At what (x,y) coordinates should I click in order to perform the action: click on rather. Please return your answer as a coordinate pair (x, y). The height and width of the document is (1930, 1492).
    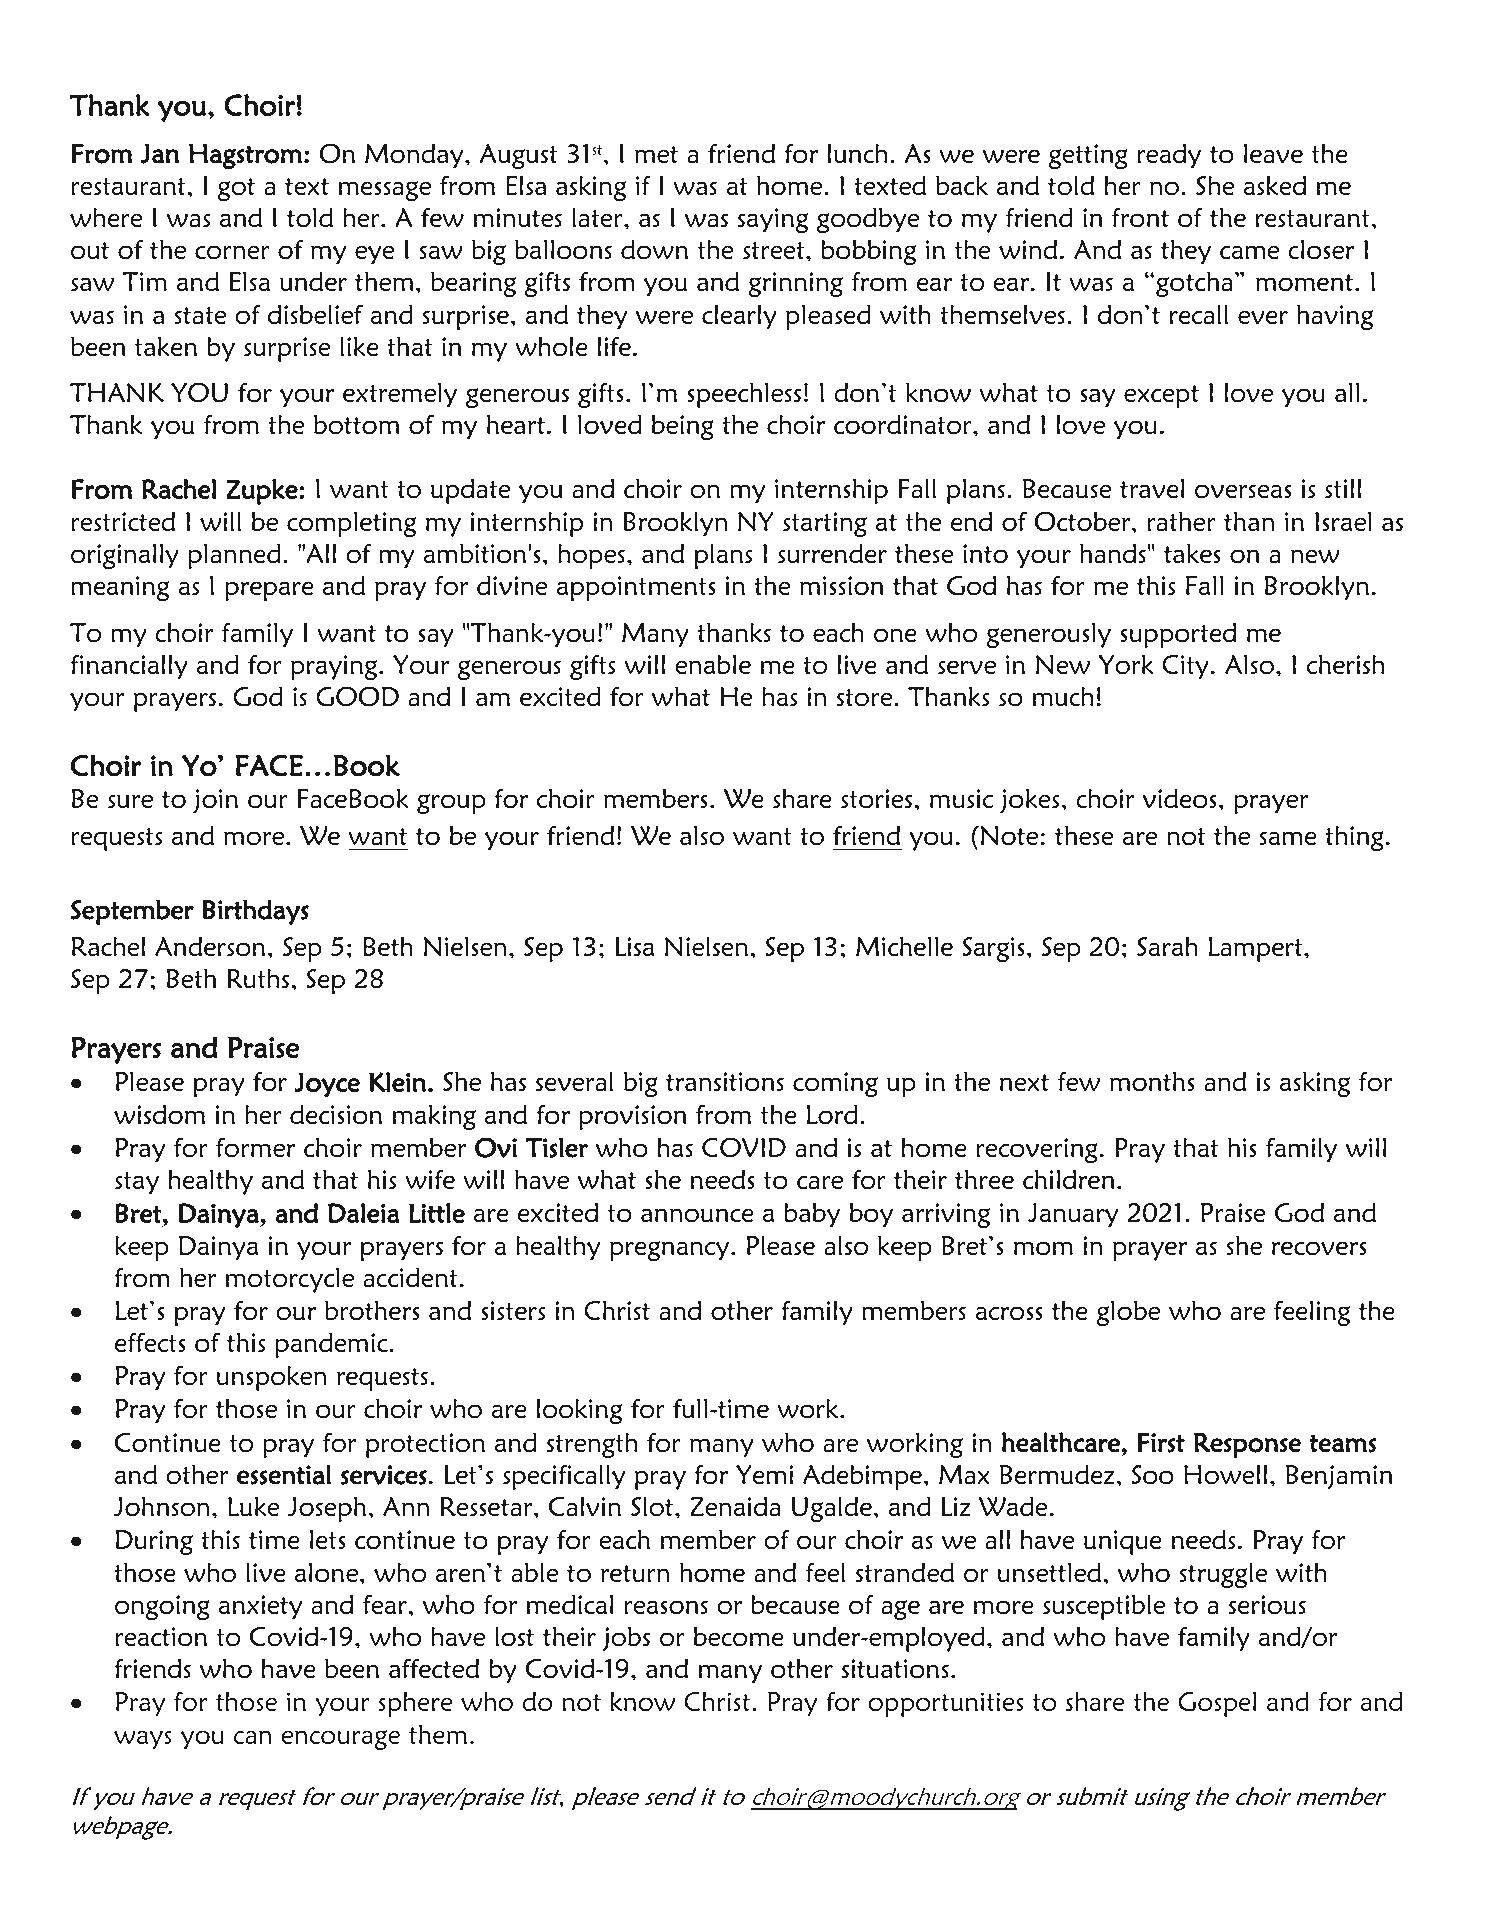
    Looking at the image, I should click on (1181, 521).
